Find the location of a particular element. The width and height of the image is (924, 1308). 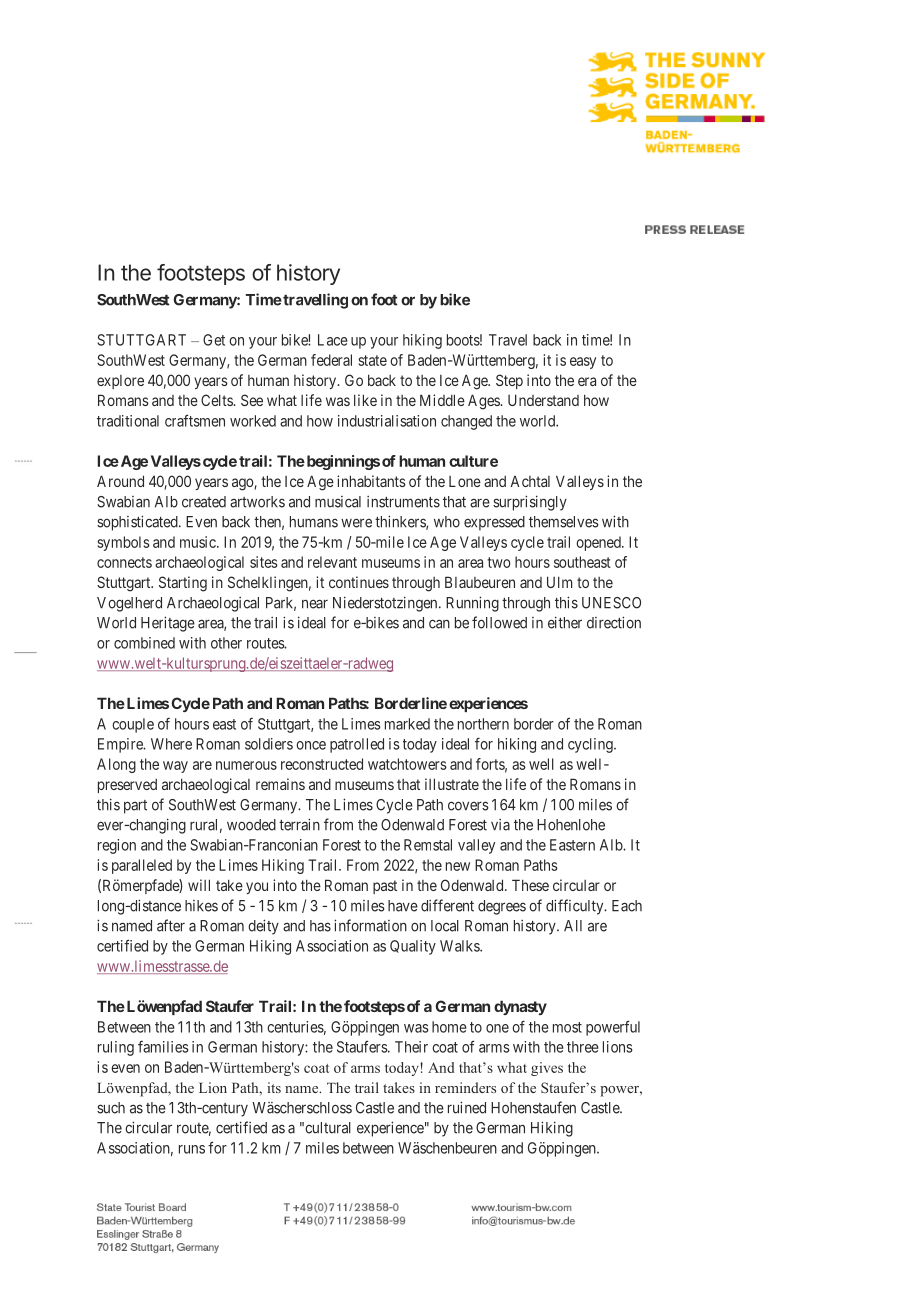

continues is located at coordinates (359, 582).
